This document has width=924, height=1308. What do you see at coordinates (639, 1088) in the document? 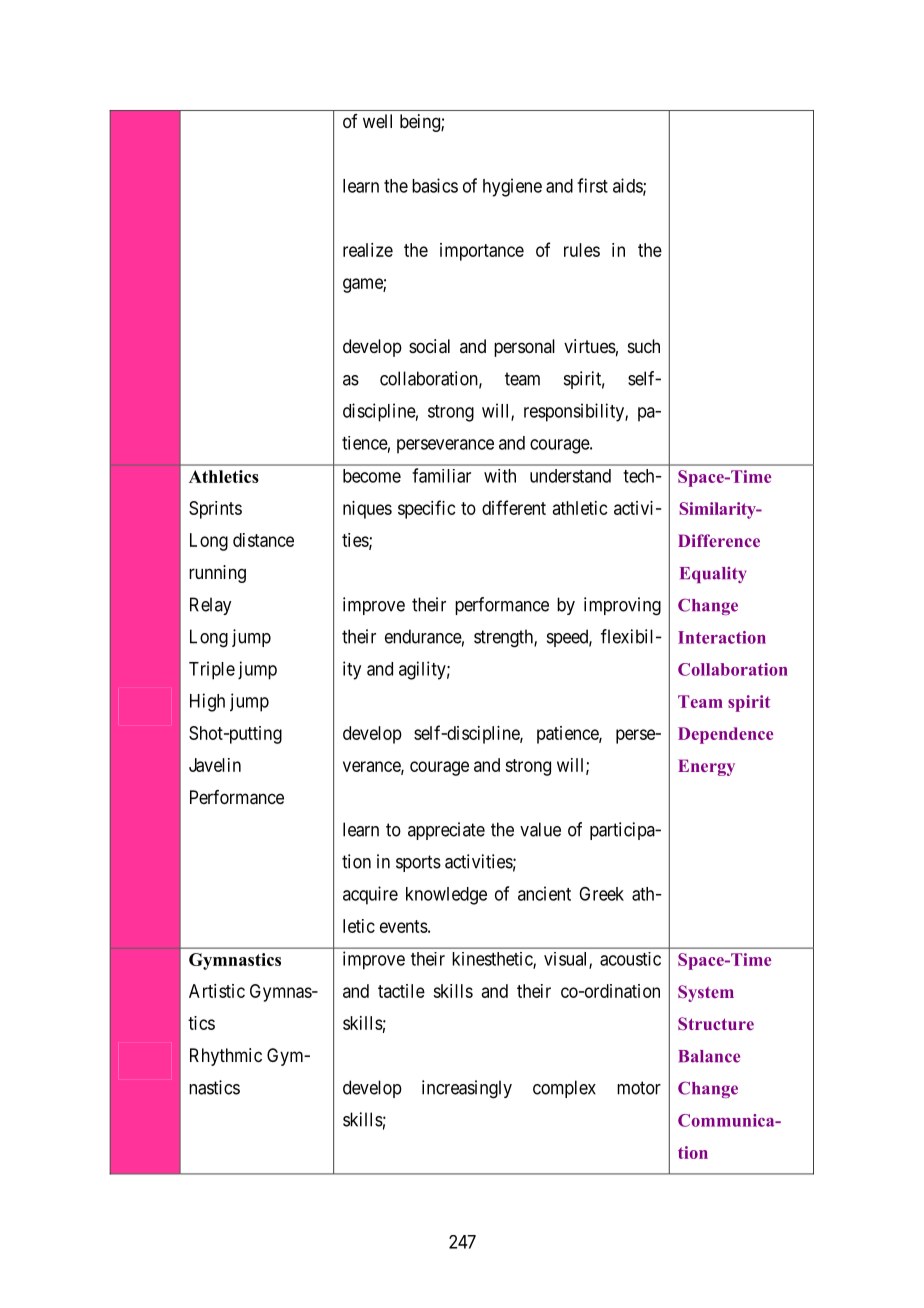
I see `motor` at bounding box center [639, 1088].
